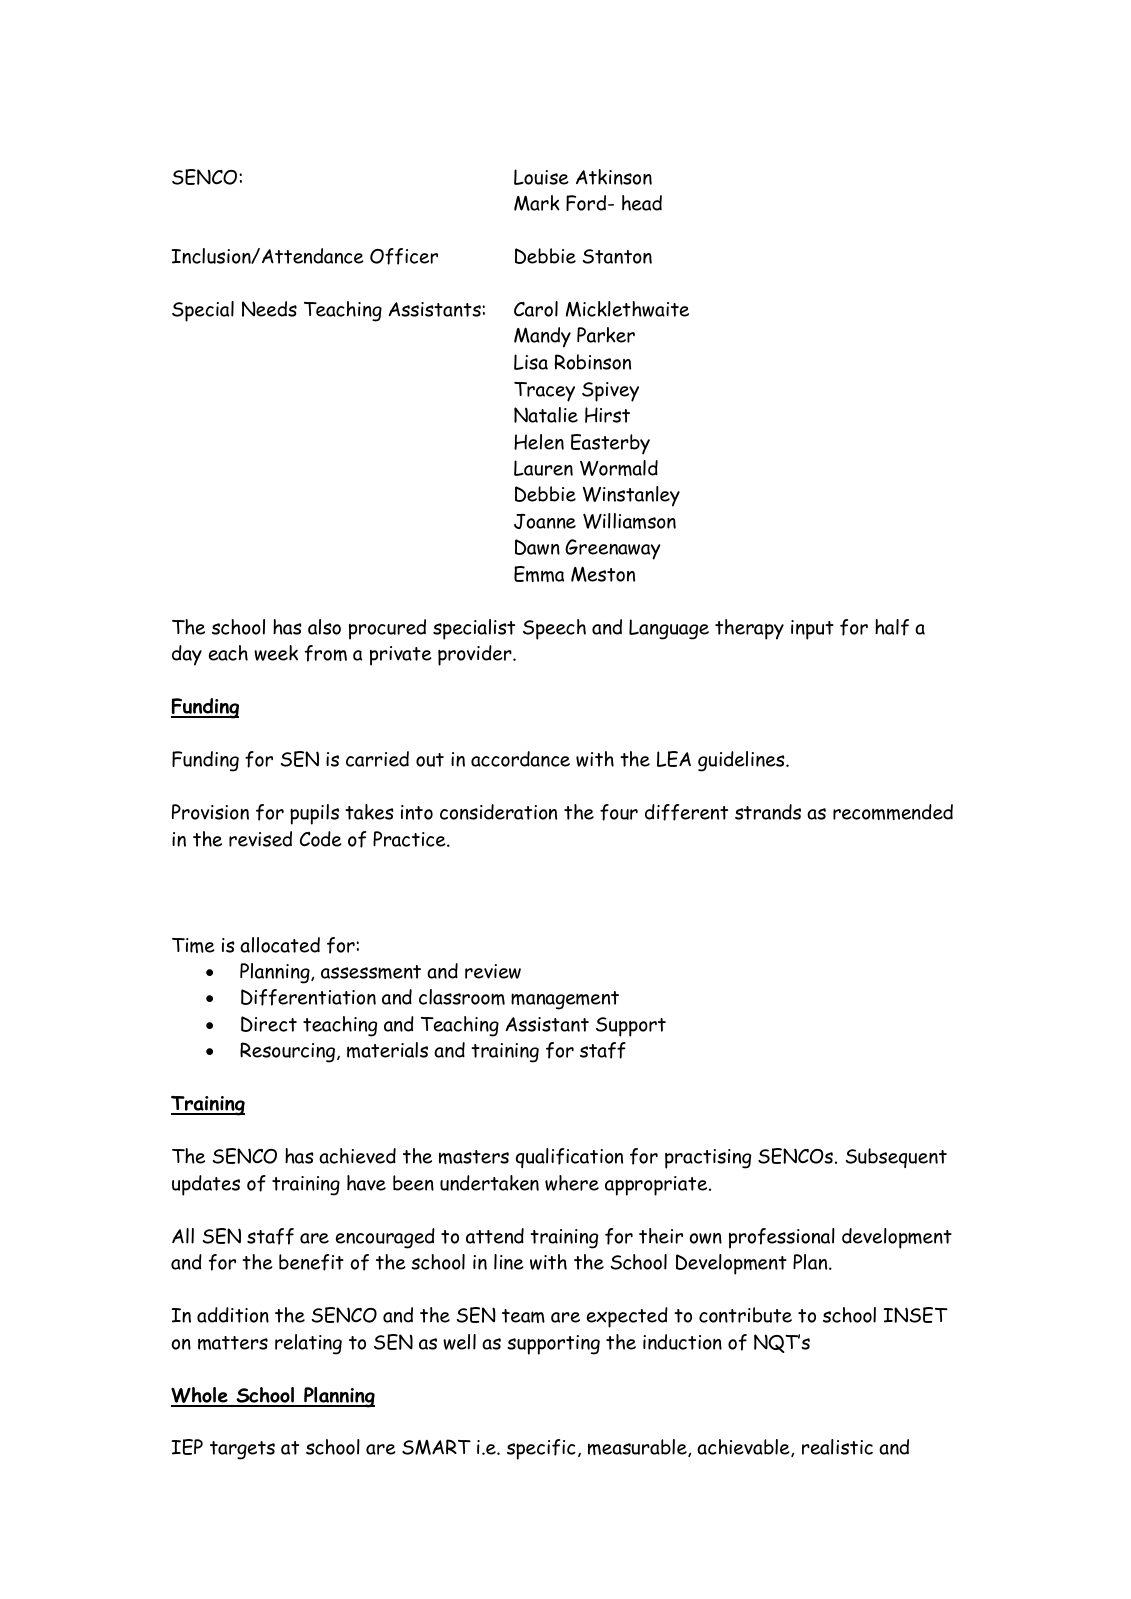  I want to click on revised, so click(260, 839).
